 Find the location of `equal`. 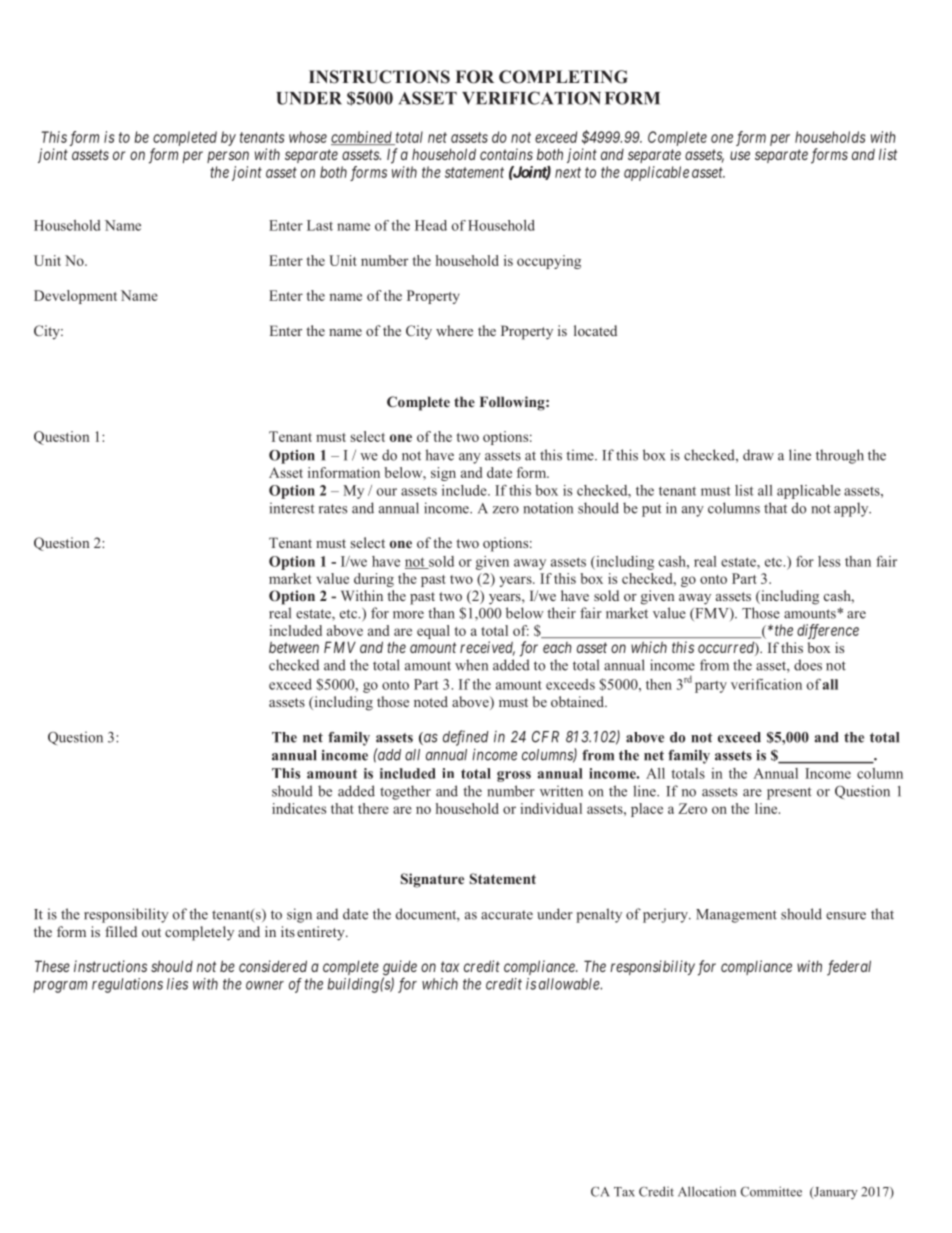

equal is located at coordinates (433, 632).
